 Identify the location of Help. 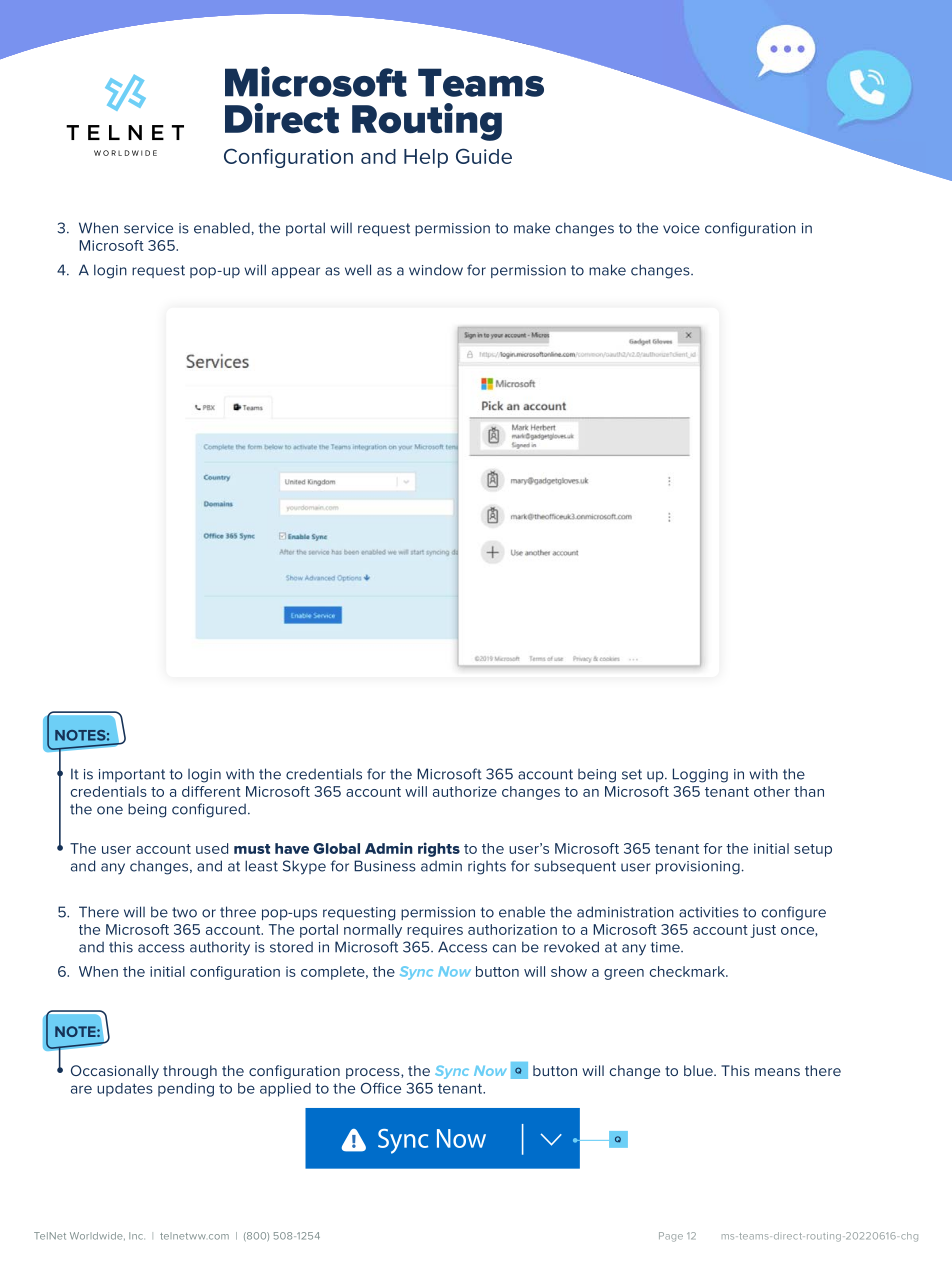
(426, 158).
